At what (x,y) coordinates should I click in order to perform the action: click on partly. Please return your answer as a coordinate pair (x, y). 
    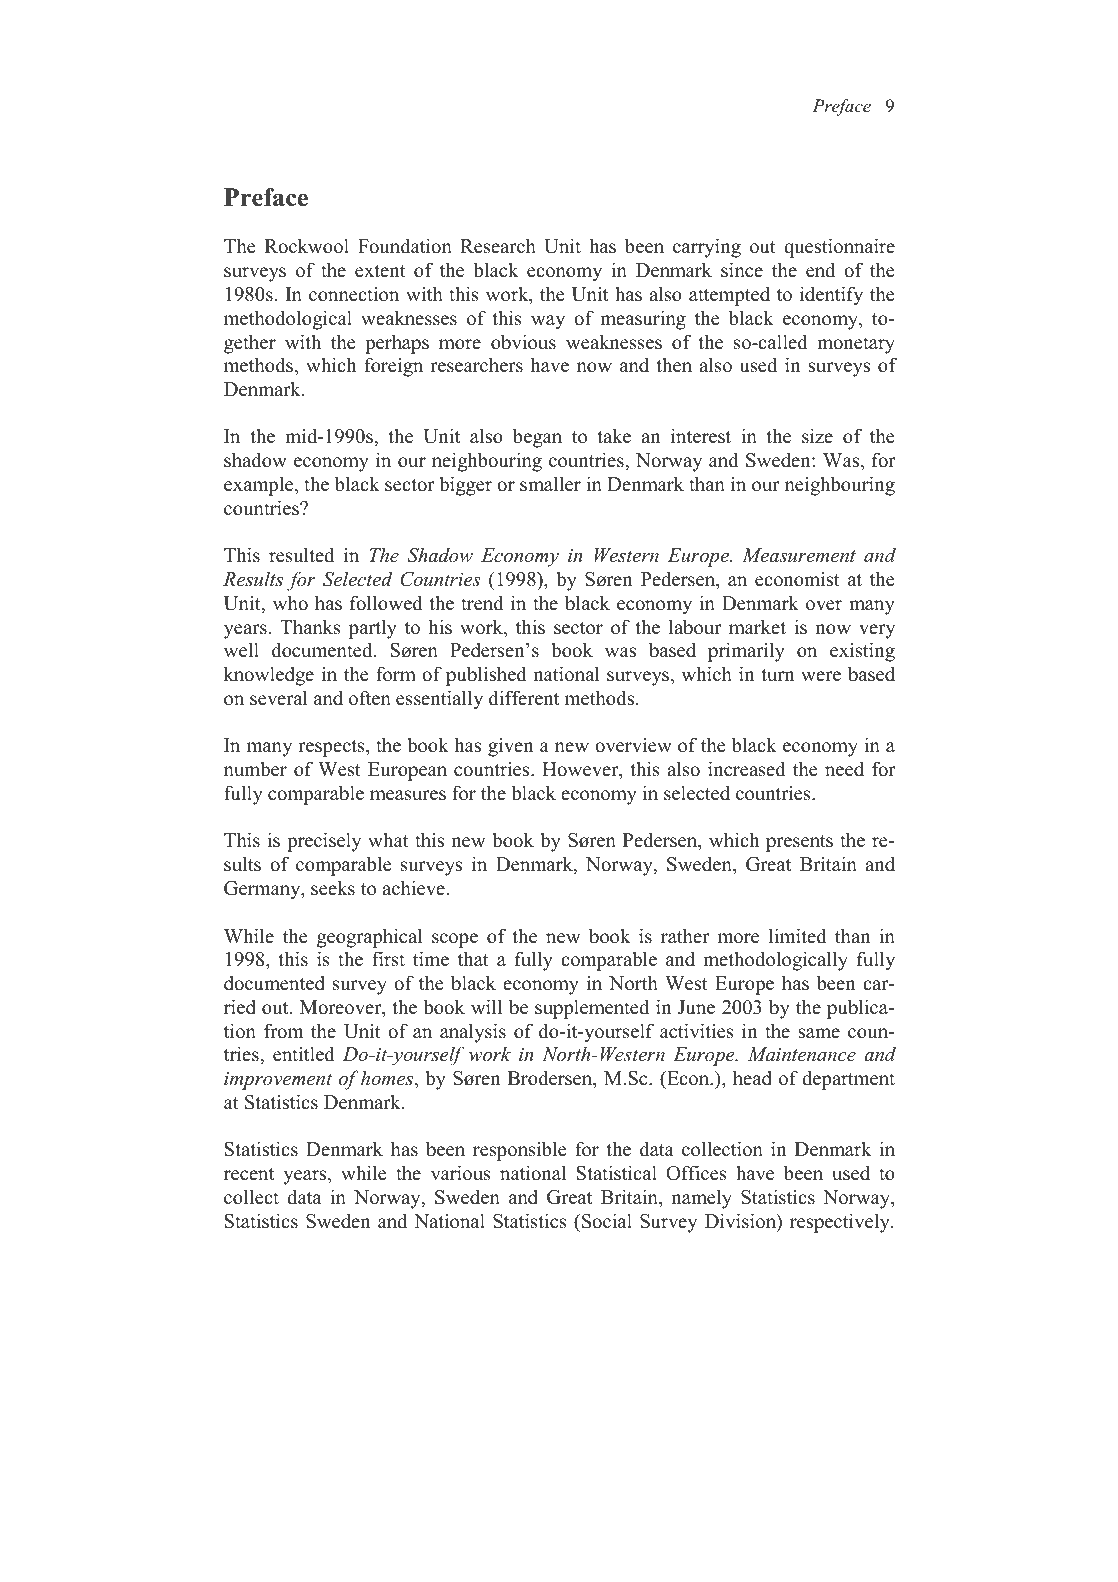
    Looking at the image, I should click on (373, 629).
